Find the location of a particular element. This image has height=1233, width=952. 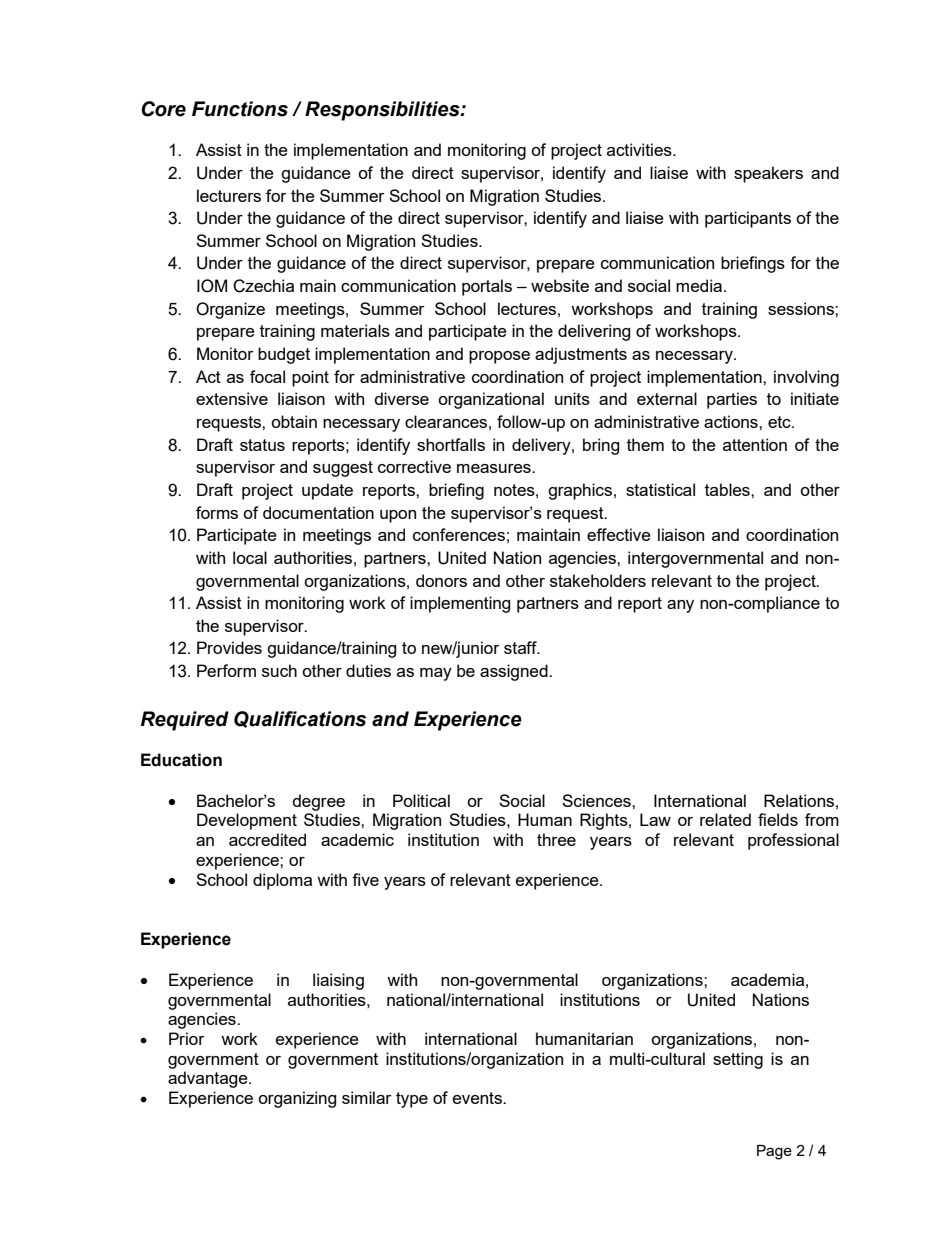

status is located at coordinates (262, 445).
